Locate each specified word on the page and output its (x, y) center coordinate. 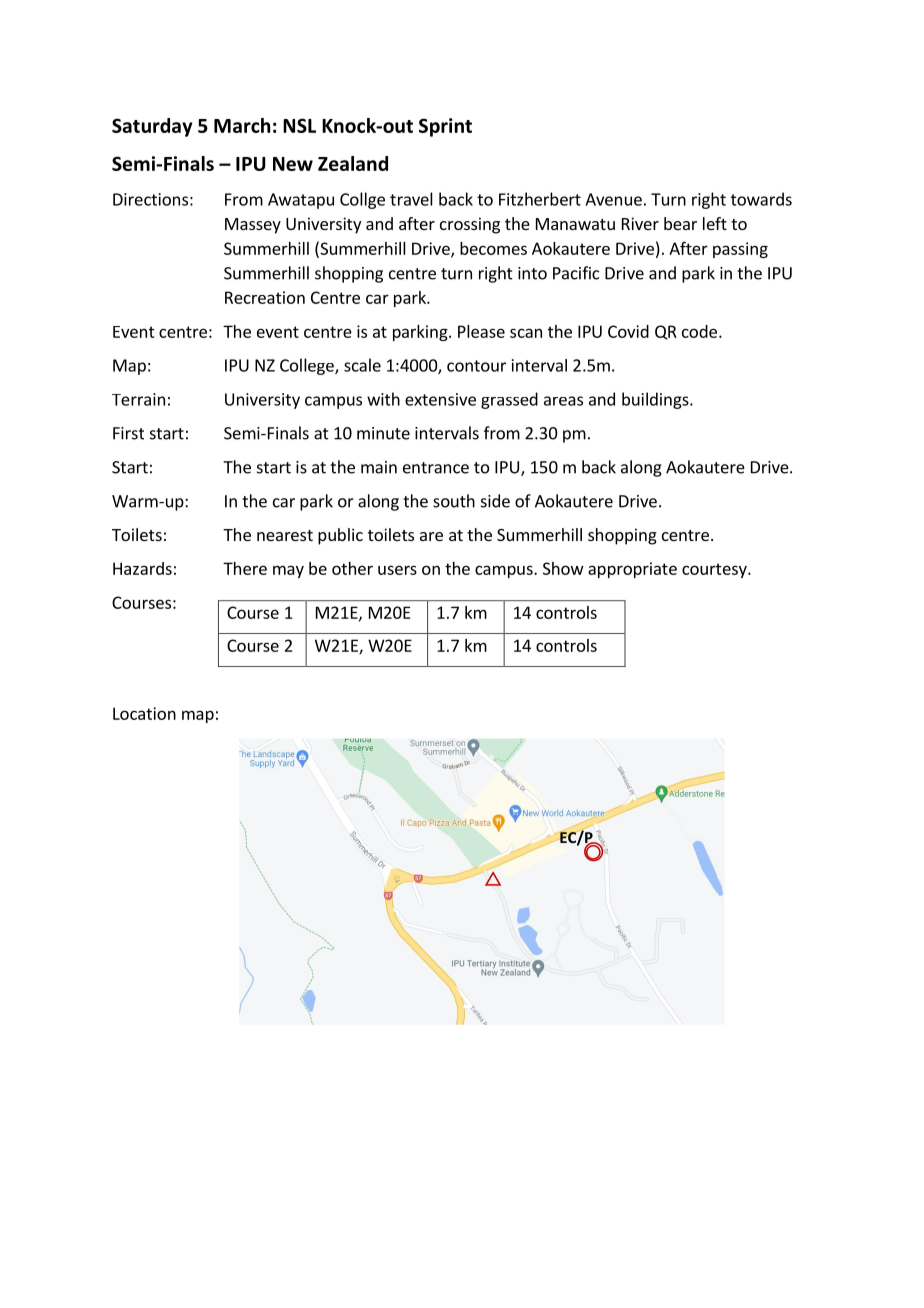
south (454, 501)
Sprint (445, 127)
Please (481, 331)
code (699, 331)
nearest (285, 535)
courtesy (715, 570)
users (397, 570)
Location (144, 713)
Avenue (613, 199)
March (242, 125)
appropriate (632, 570)
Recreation (265, 297)
